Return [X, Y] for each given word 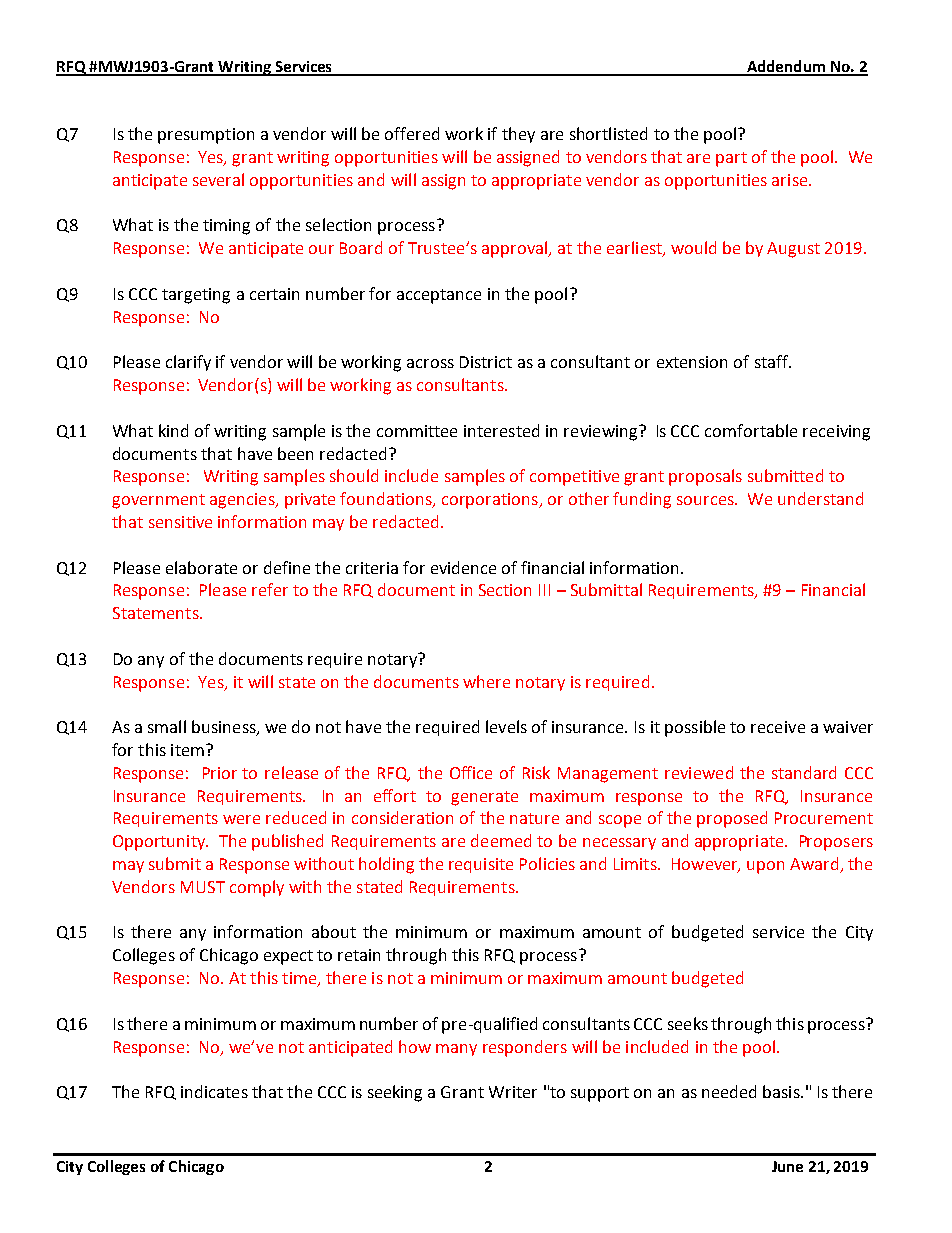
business [225, 728]
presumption [206, 136]
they [518, 135]
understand [820, 498]
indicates [214, 1091]
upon [765, 867]
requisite [481, 865]
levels [506, 726]
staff [772, 361]
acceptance [439, 296]
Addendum [786, 67]
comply [257, 888]
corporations [491, 501]
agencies [243, 501]
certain [274, 294]
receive [778, 727]
